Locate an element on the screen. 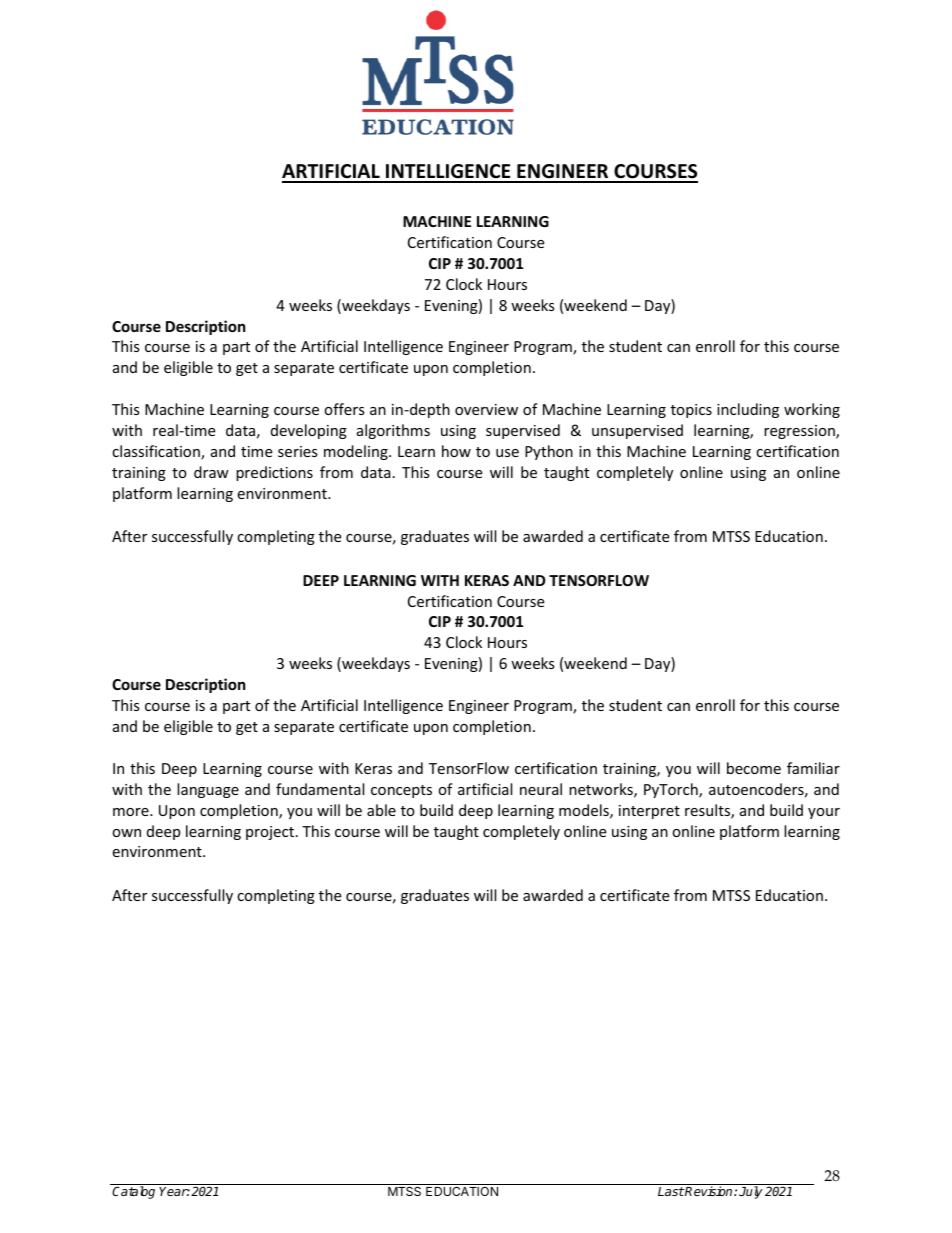 The width and height of the screenshot is (952, 1233). classification is located at coordinates (157, 452).
